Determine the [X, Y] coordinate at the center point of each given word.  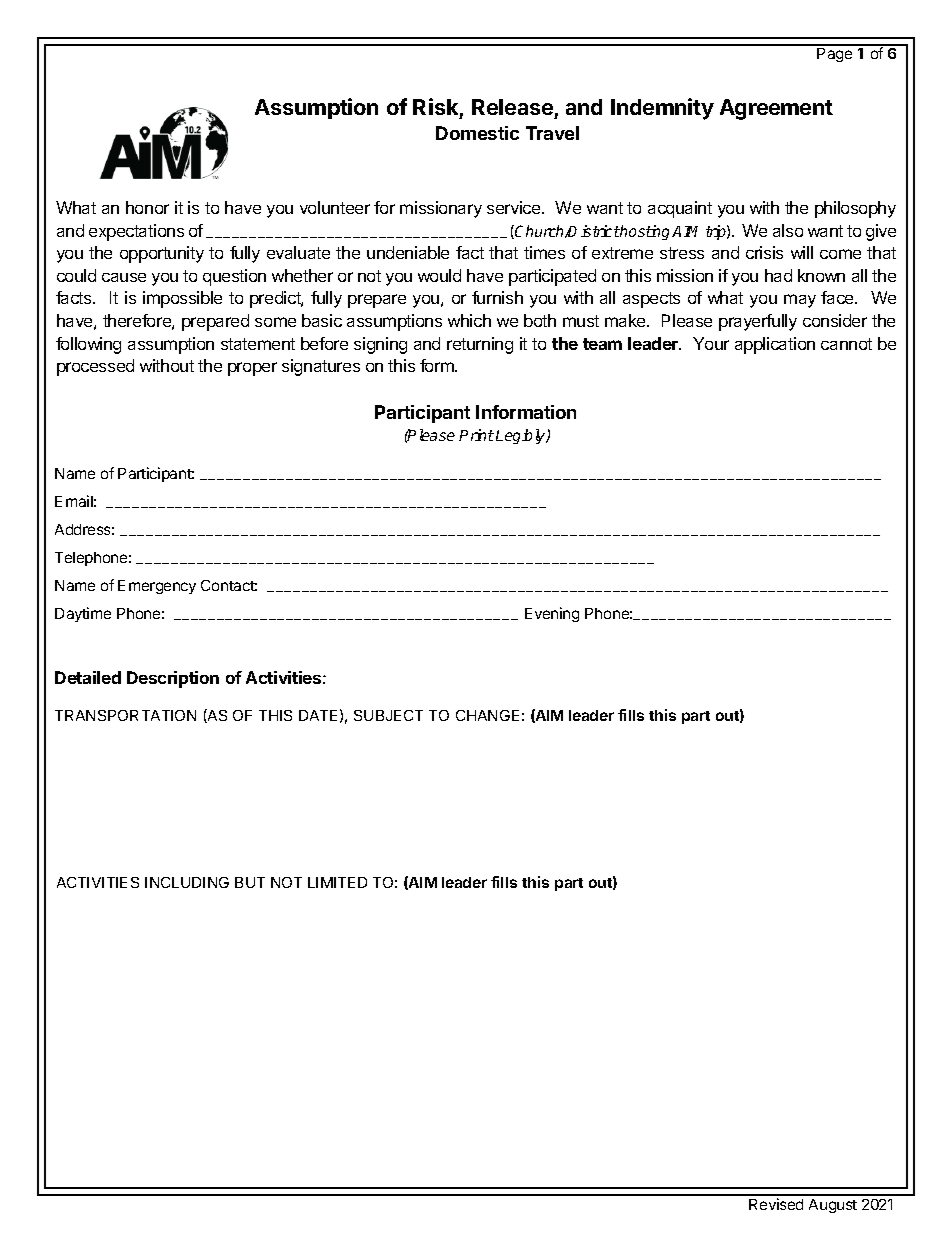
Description [173, 679]
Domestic [477, 133]
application [775, 345]
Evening [552, 614]
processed [95, 367]
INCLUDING [187, 882]
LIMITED [337, 882]
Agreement [776, 109]
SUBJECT [388, 715]
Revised [776, 1204]
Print [476, 435]
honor [147, 207]
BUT [250, 882]
